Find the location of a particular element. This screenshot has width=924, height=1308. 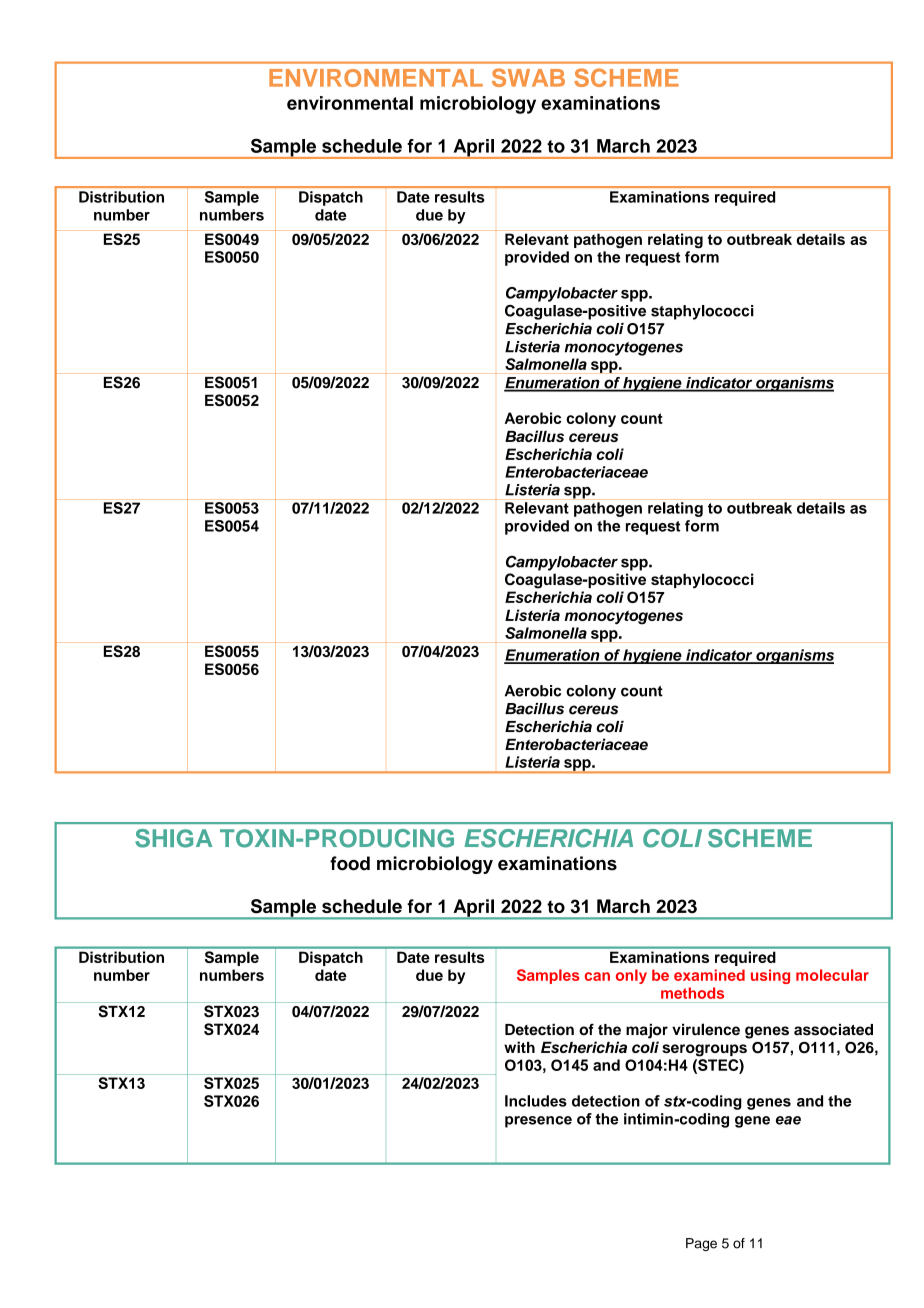

food is located at coordinates (350, 863).
